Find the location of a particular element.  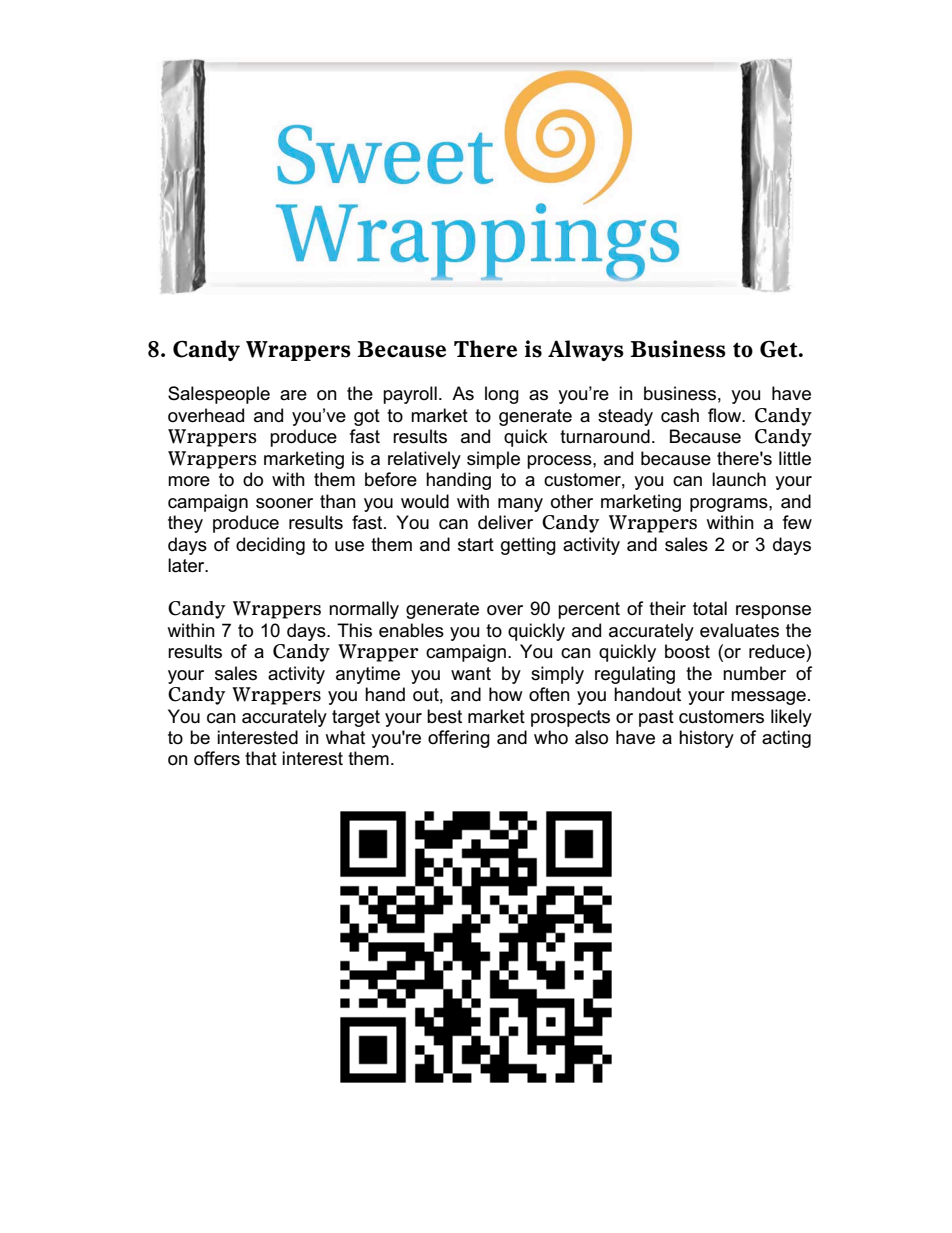

are is located at coordinates (293, 395).
